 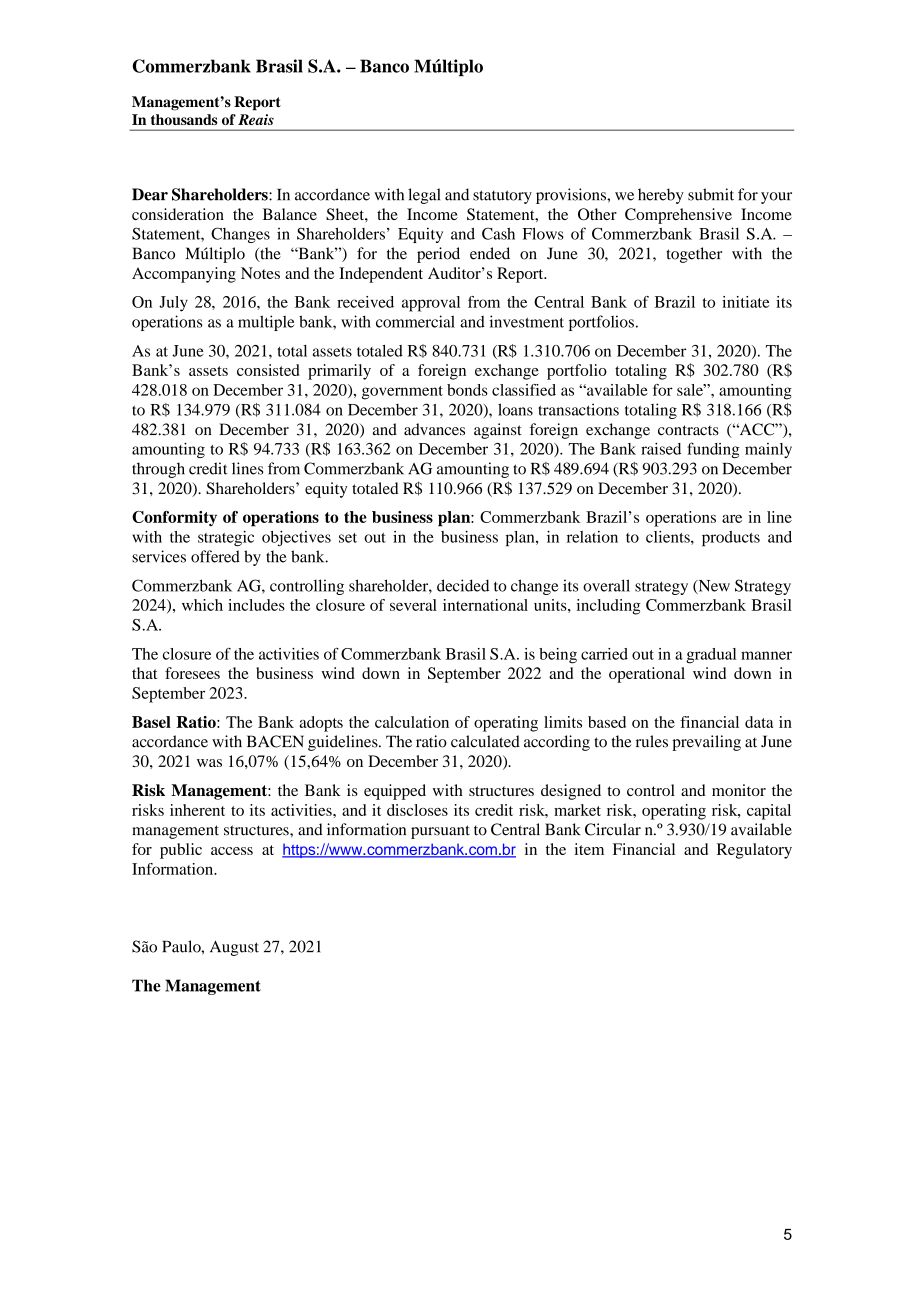 What do you see at coordinates (290, 214) in the document?
I see `Balance` at bounding box center [290, 214].
